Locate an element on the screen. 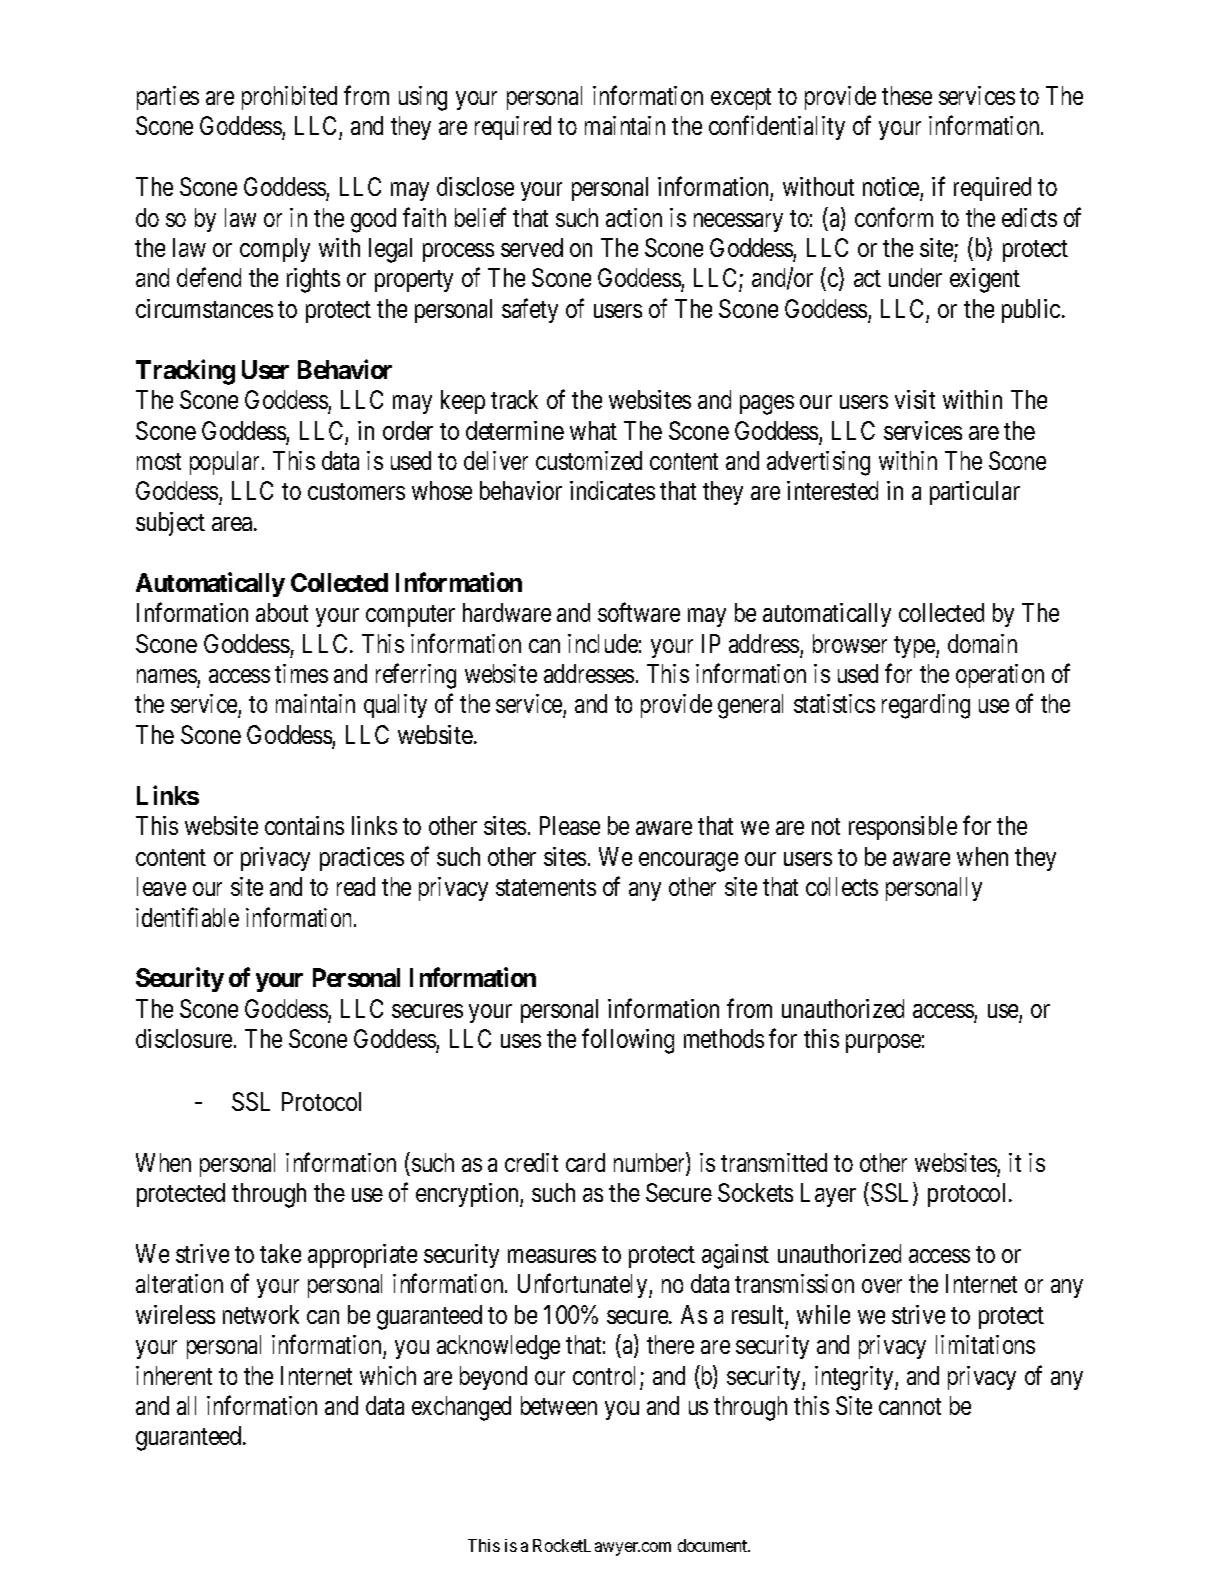 The image size is (1220, 1578). contains is located at coordinates (304, 825).
